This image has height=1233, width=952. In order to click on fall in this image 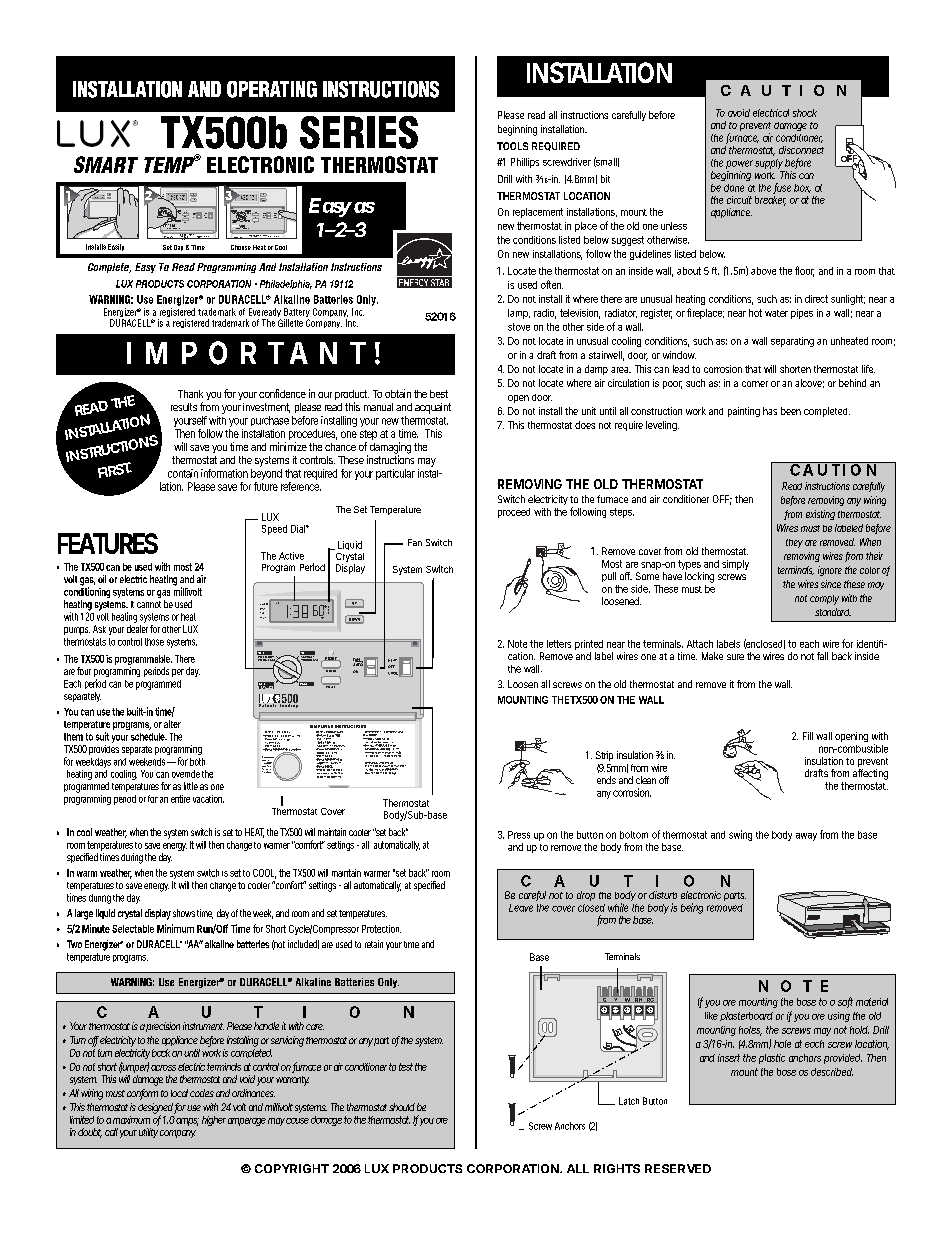, I will do `click(822, 656)`.
